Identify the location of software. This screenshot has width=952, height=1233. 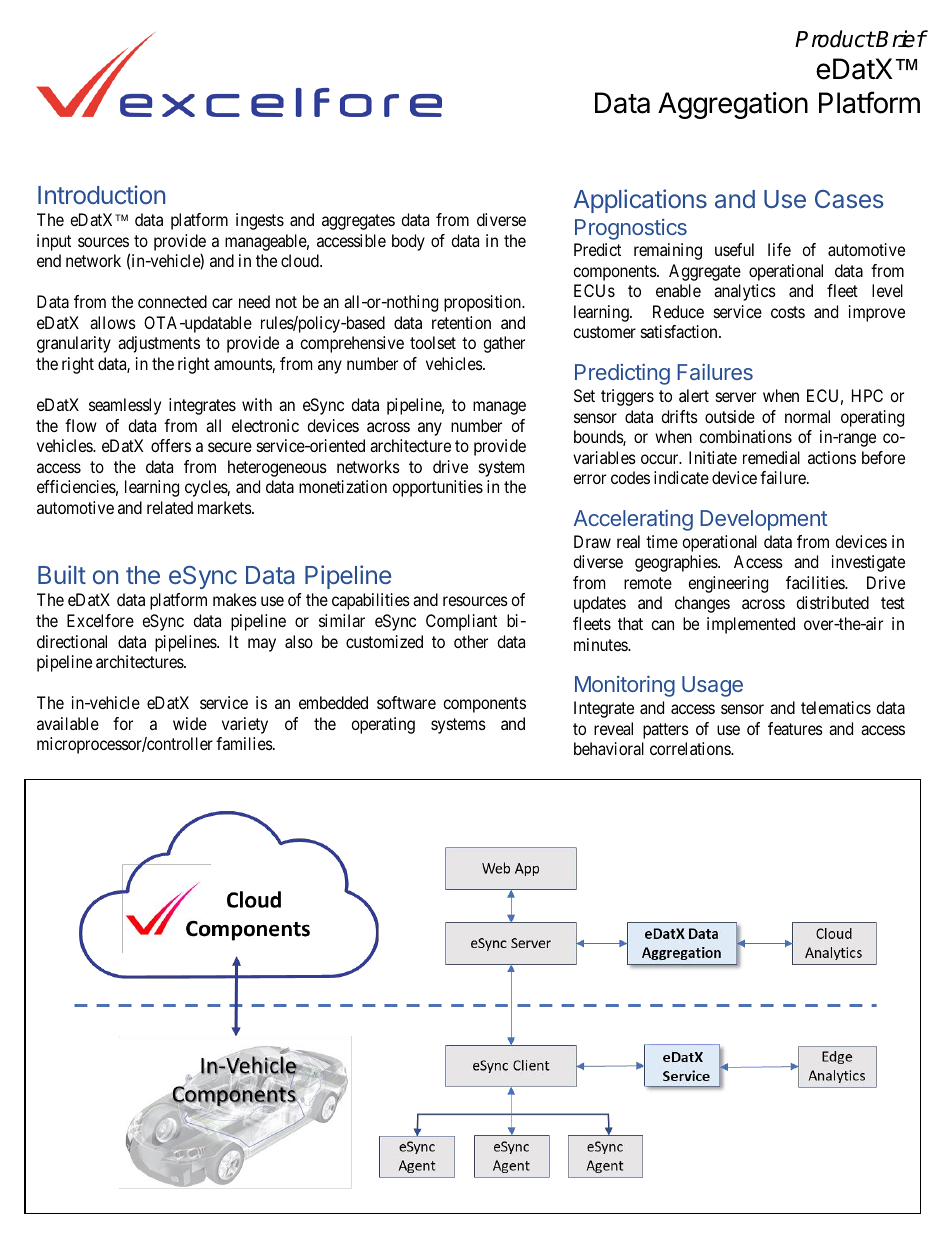
(406, 702).
